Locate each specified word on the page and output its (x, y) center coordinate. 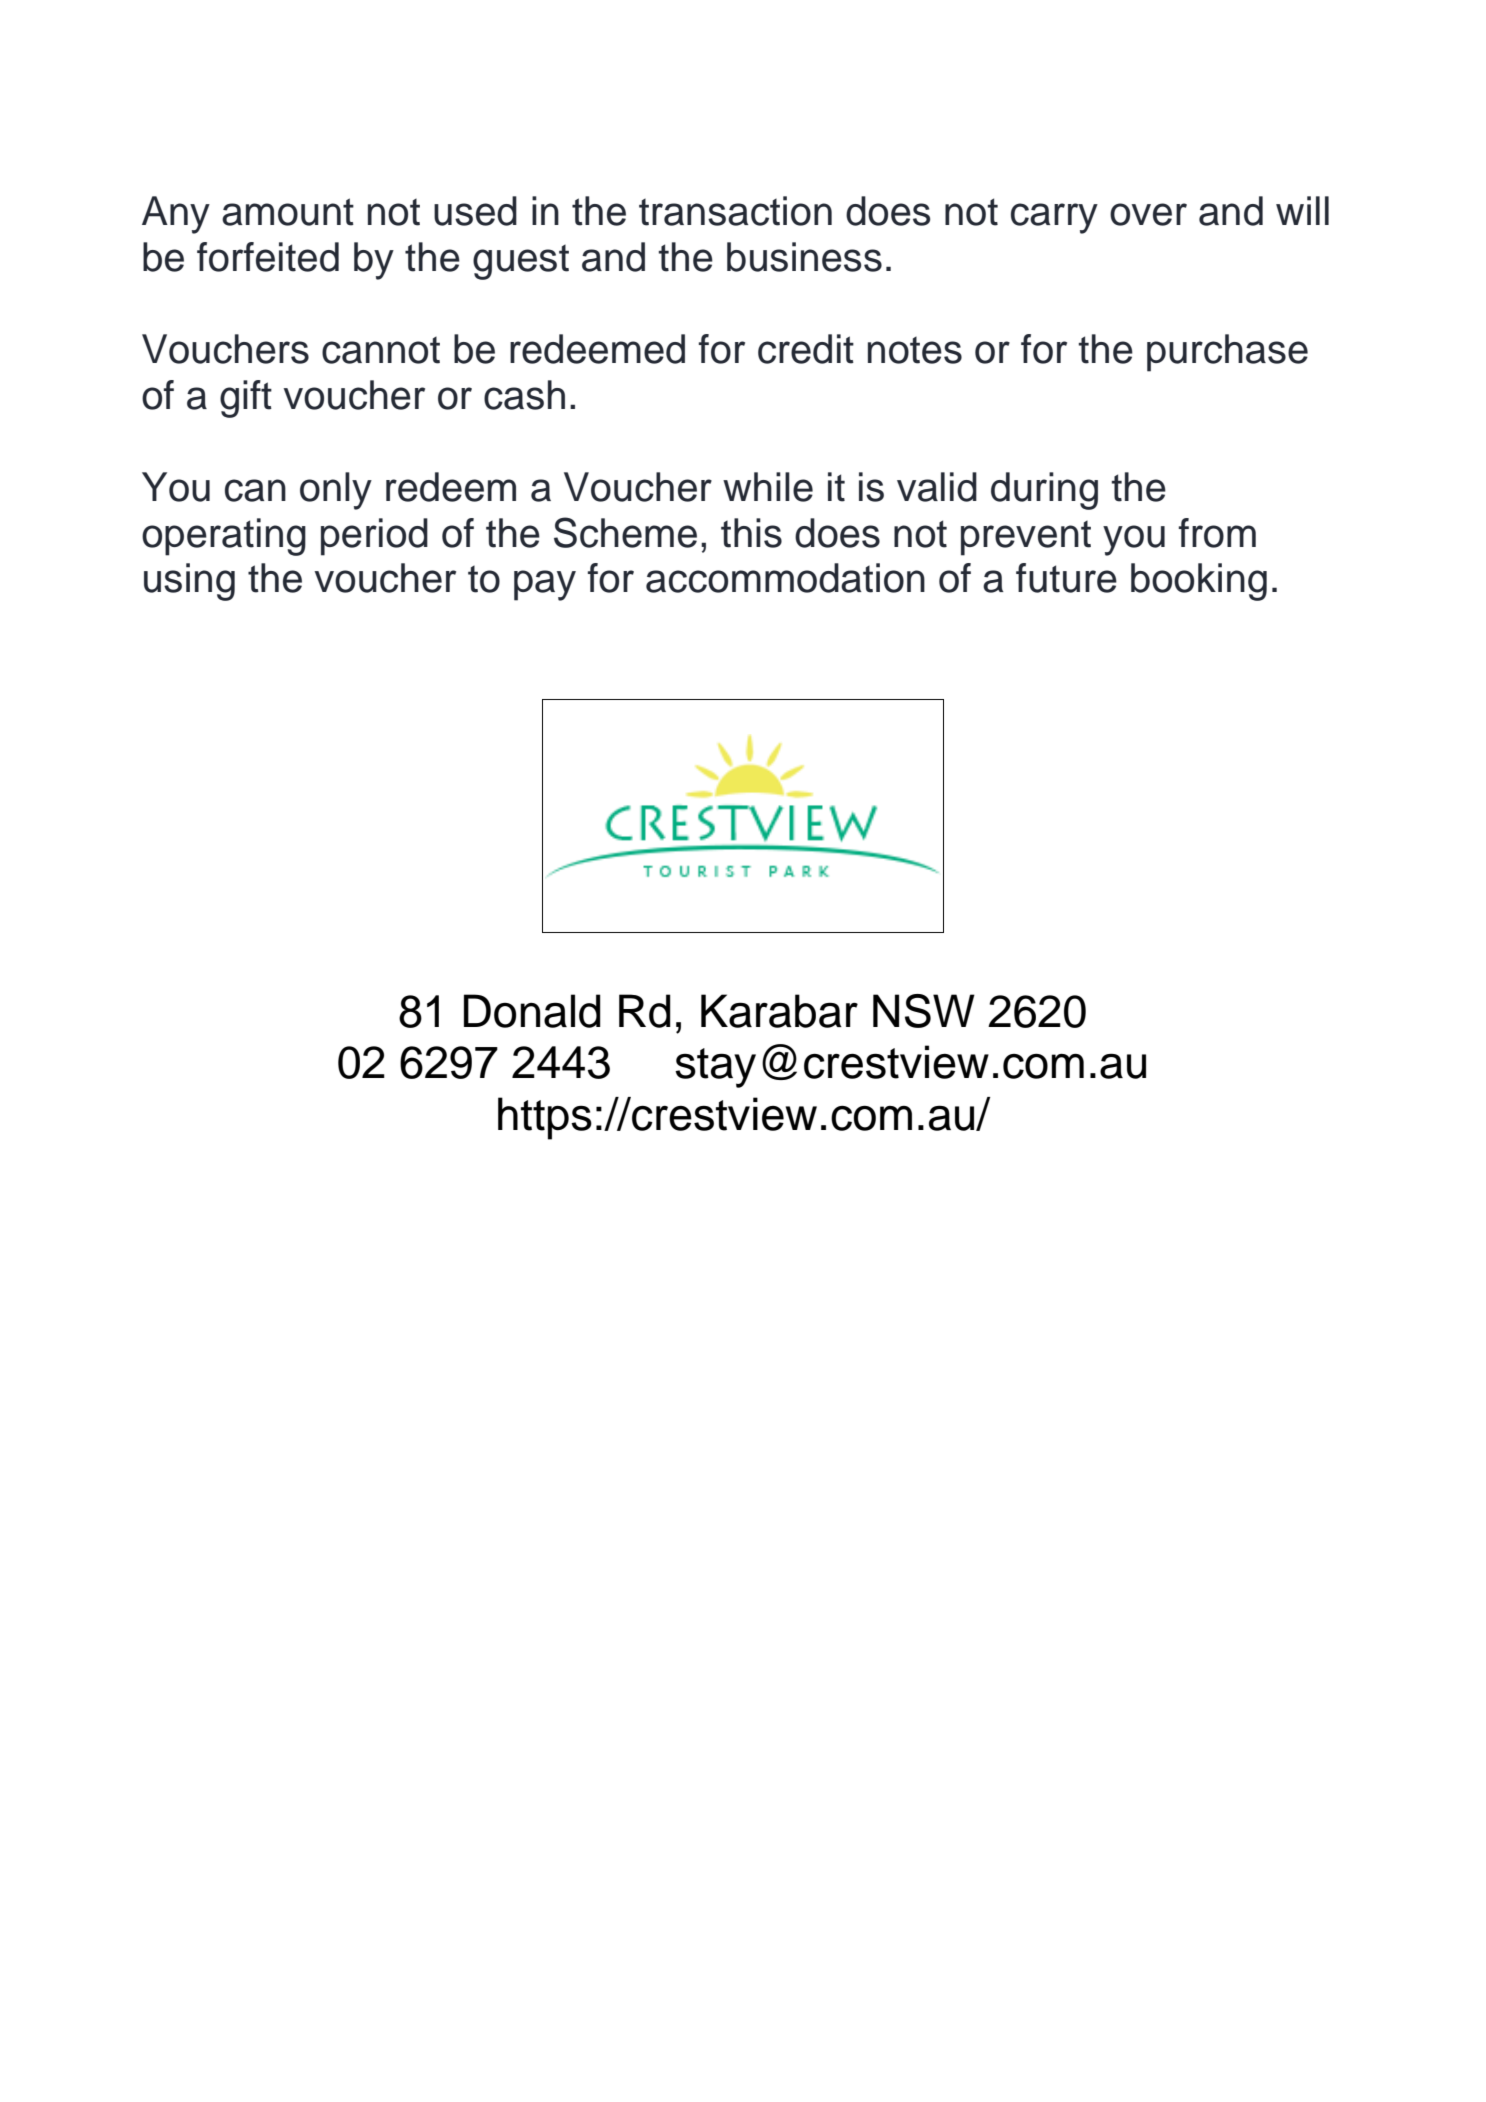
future (1066, 578)
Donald (532, 1011)
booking (1199, 582)
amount (288, 212)
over (1148, 214)
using (189, 582)
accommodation (785, 578)
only (336, 491)
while (768, 487)
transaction (735, 211)
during (1044, 491)
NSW (924, 1011)
